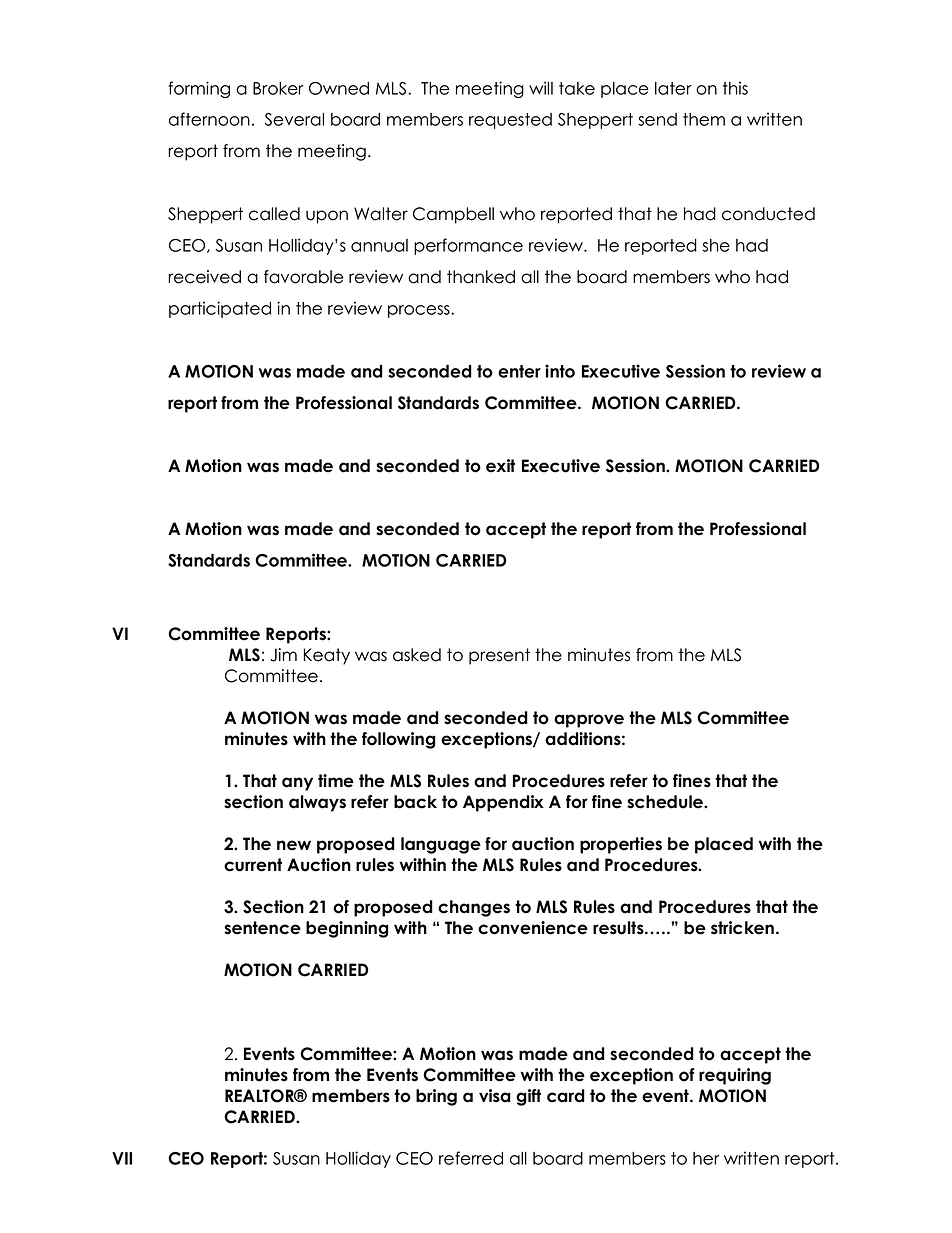 The height and width of the screenshot is (1233, 952). I want to click on her, so click(706, 1158).
